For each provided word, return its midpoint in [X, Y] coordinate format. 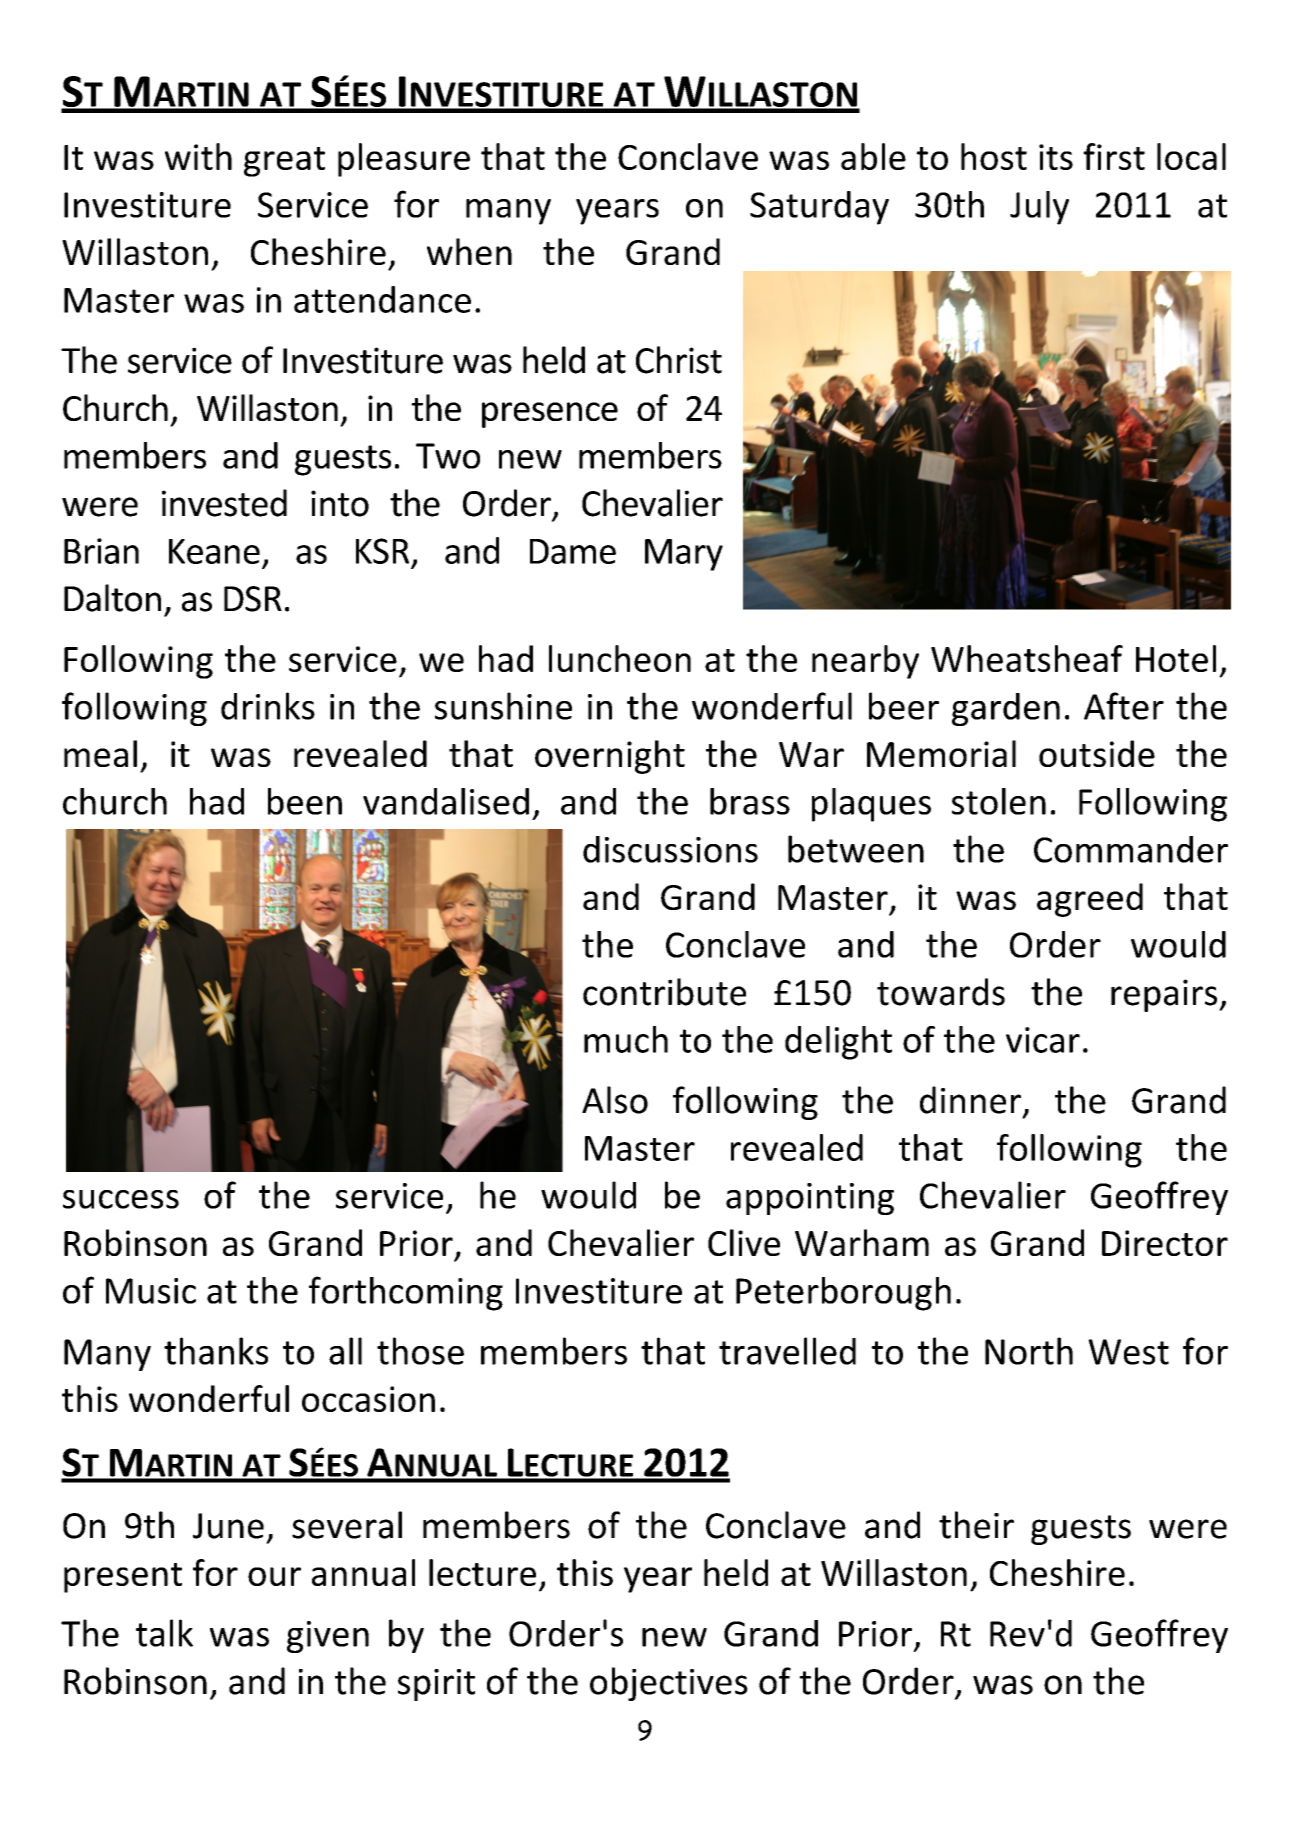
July [1039, 208]
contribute [664, 992]
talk [164, 1633]
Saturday [819, 208]
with [198, 156]
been [305, 801]
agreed [1090, 900]
